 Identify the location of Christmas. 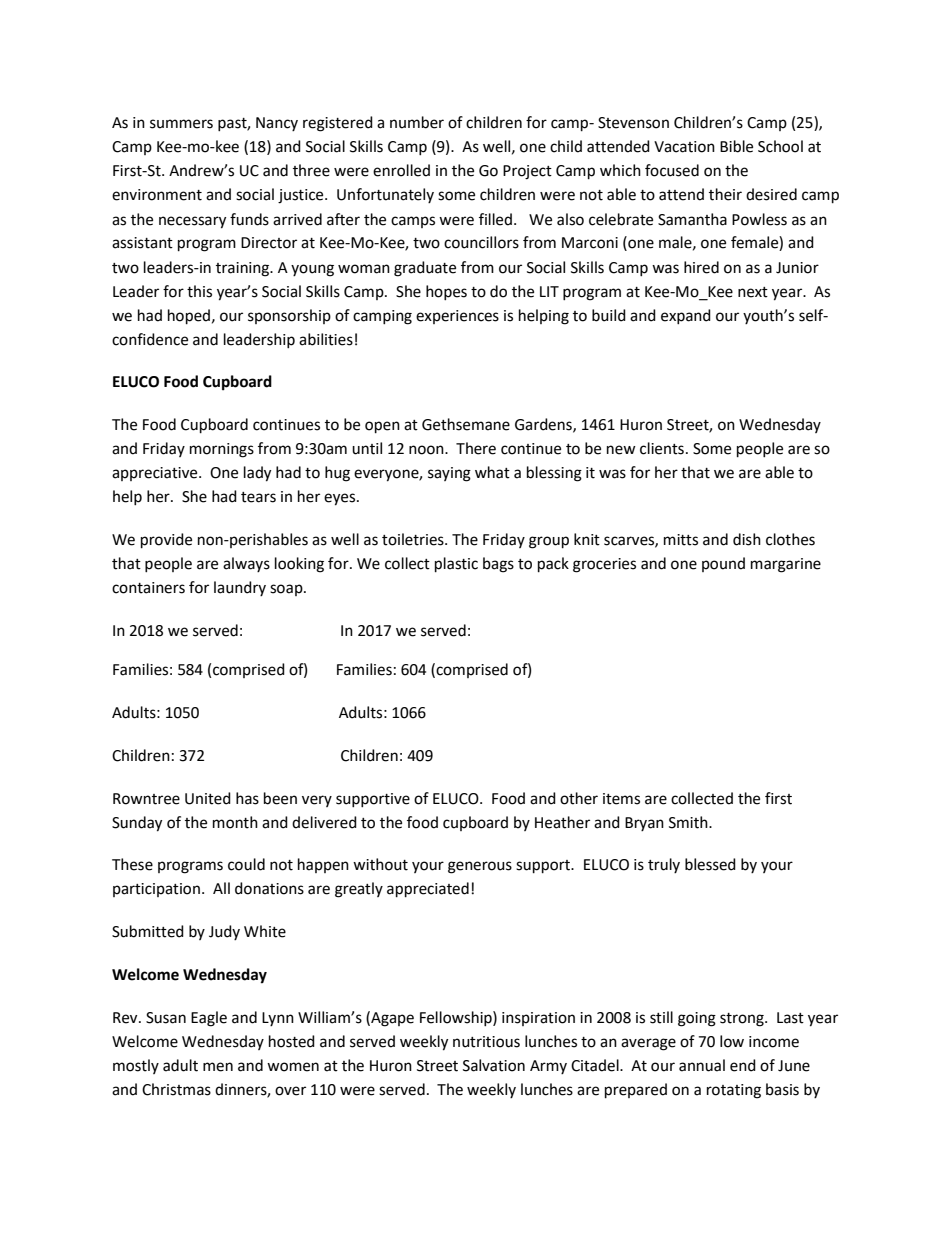
(176, 1089).
